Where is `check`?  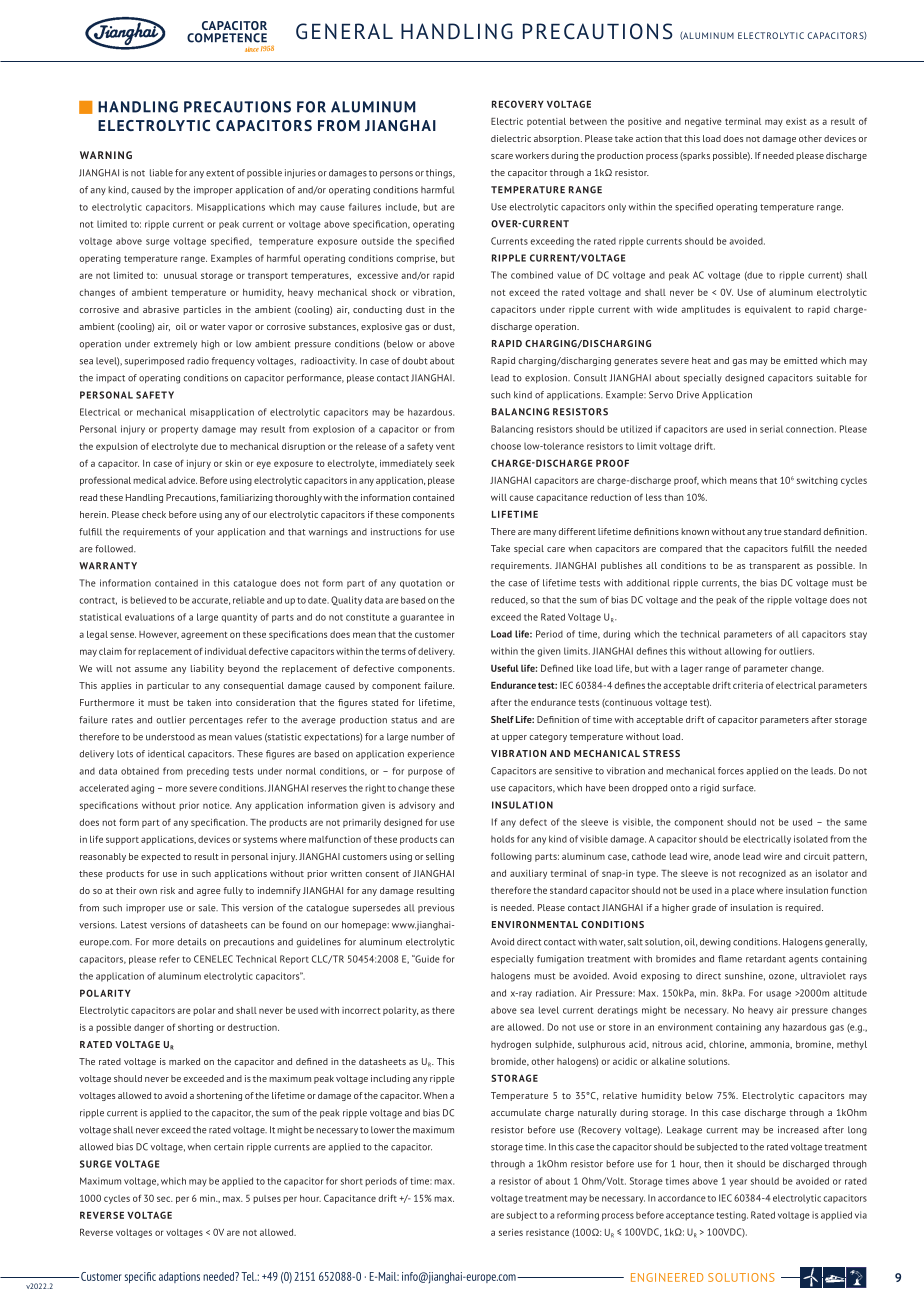
check is located at coordinates (154, 514).
